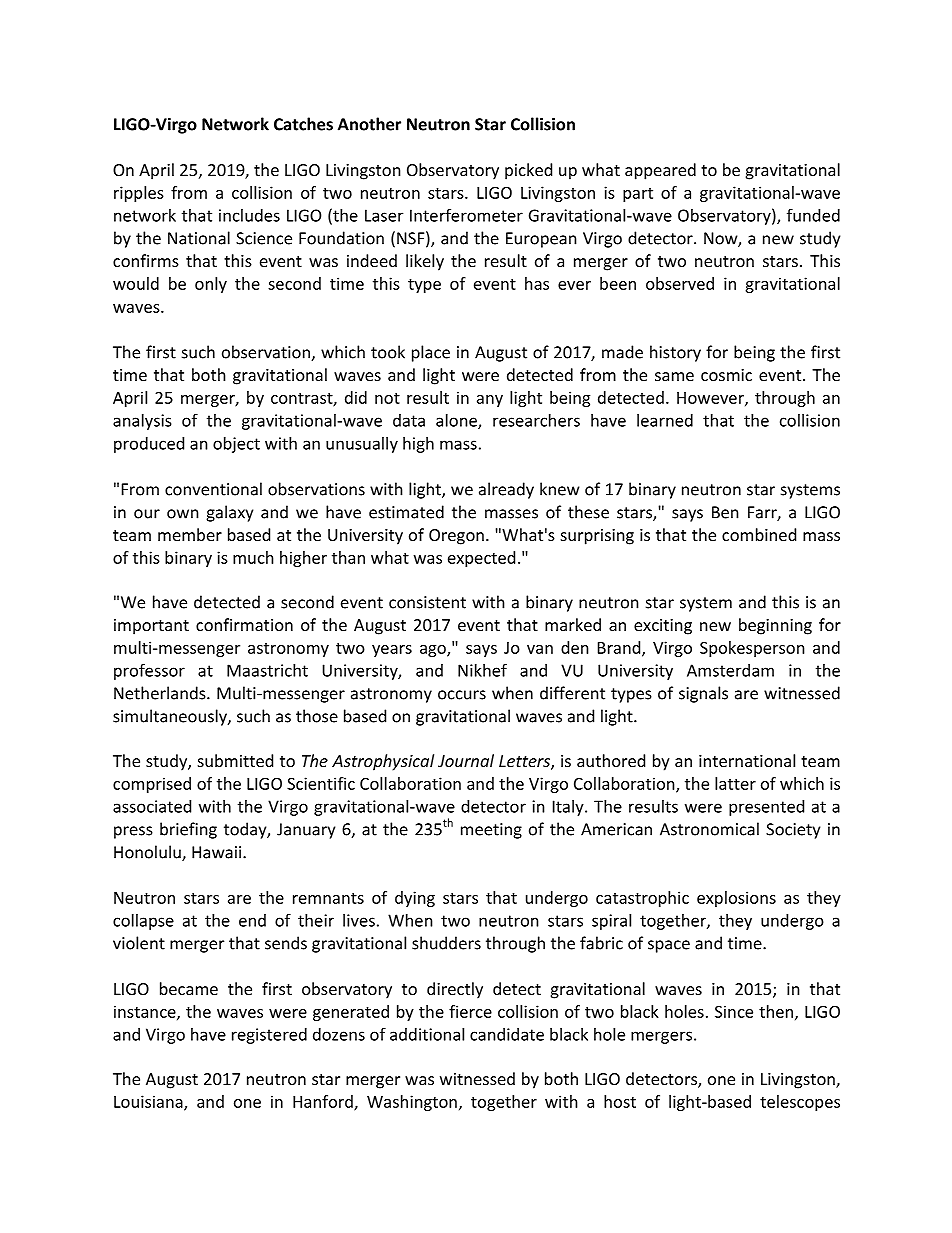  What do you see at coordinates (775, 626) in the screenshot?
I see `beginning` at bounding box center [775, 626].
